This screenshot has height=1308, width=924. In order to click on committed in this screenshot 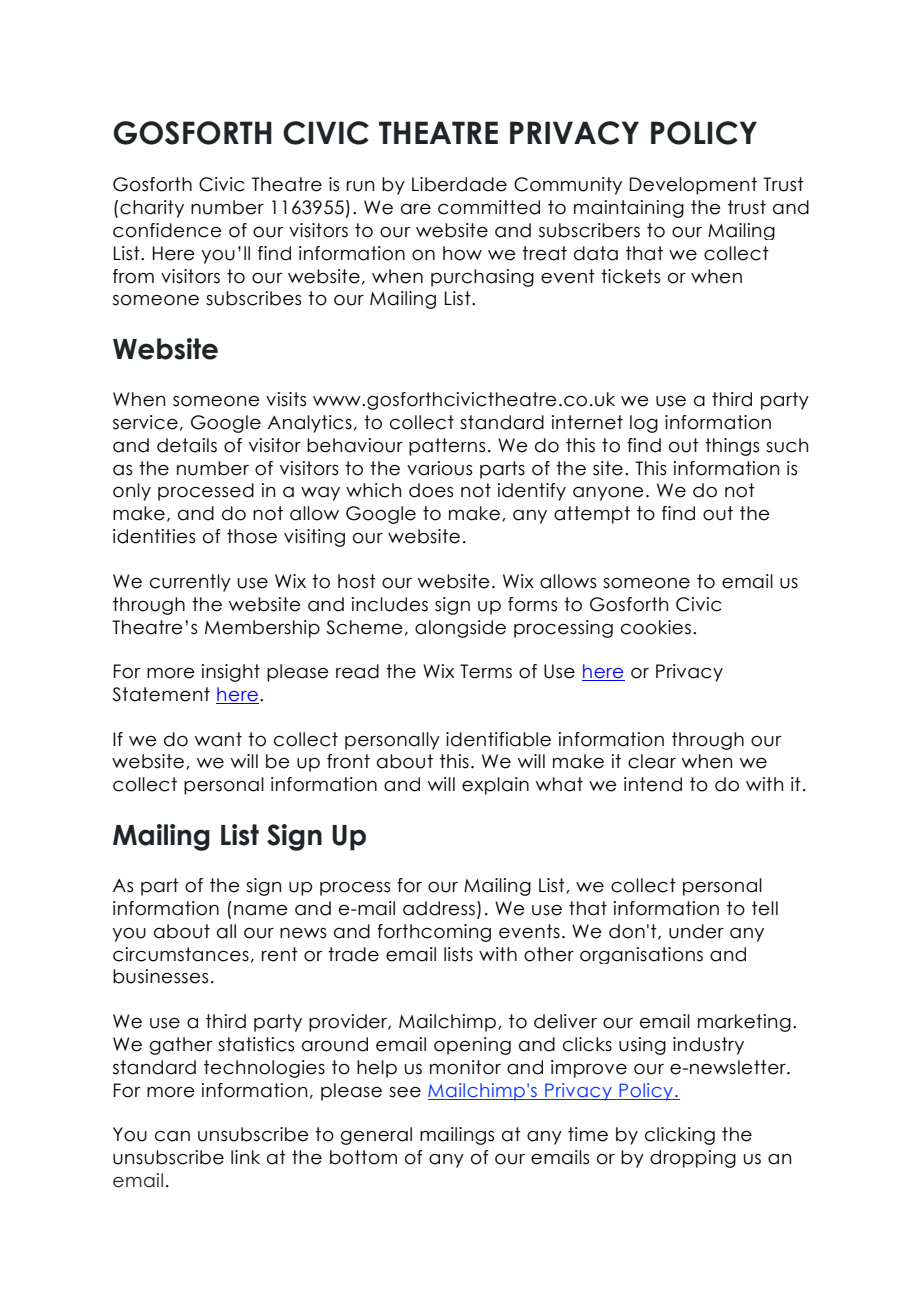, I will do `click(489, 207)`.
